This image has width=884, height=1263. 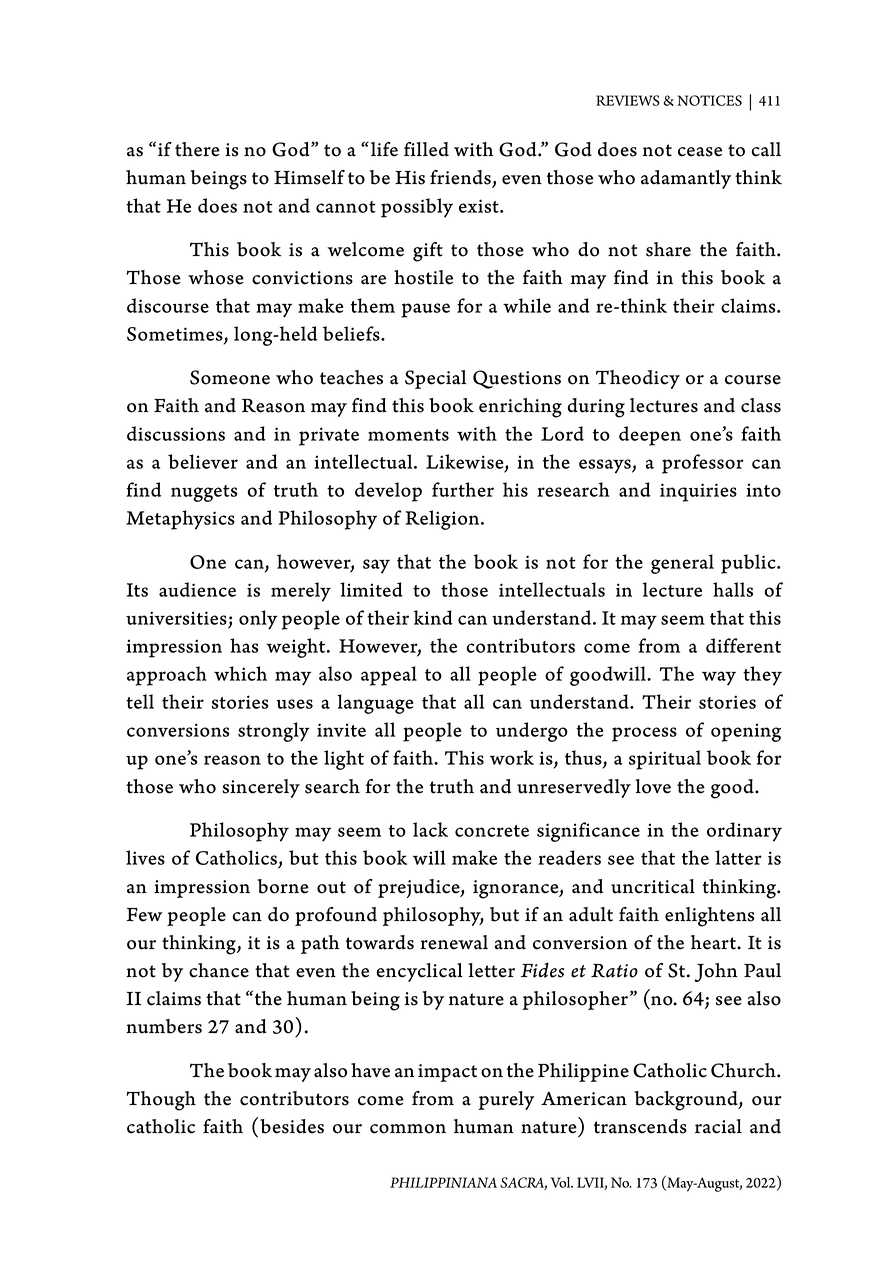 What do you see at coordinates (426, 149) in the image?
I see `filled` at bounding box center [426, 149].
